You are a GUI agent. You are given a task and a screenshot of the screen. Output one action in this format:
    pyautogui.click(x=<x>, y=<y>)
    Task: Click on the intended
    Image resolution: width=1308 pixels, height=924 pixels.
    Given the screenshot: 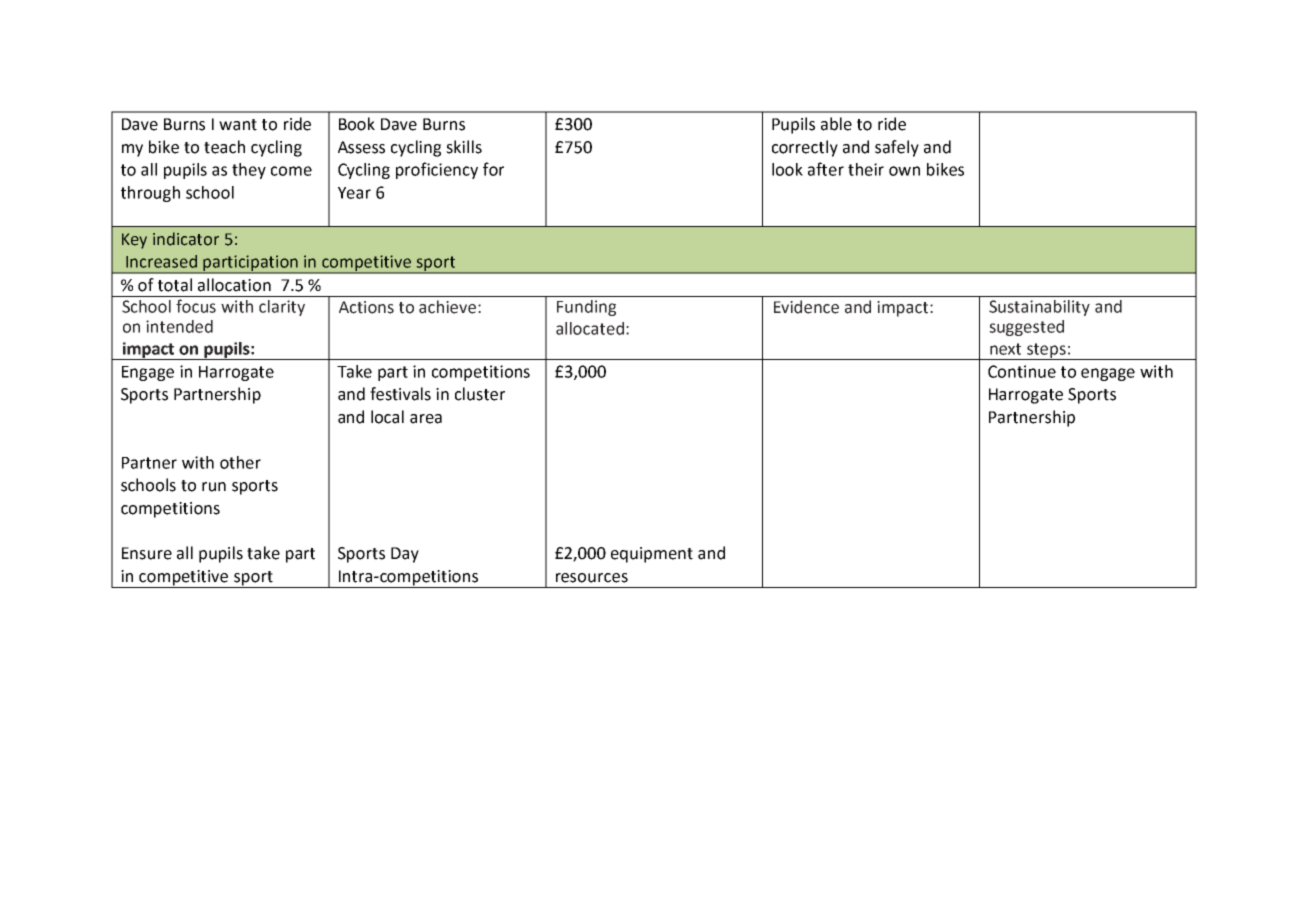 What is the action you would take?
    pyautogui.click(x=179, y=326)
